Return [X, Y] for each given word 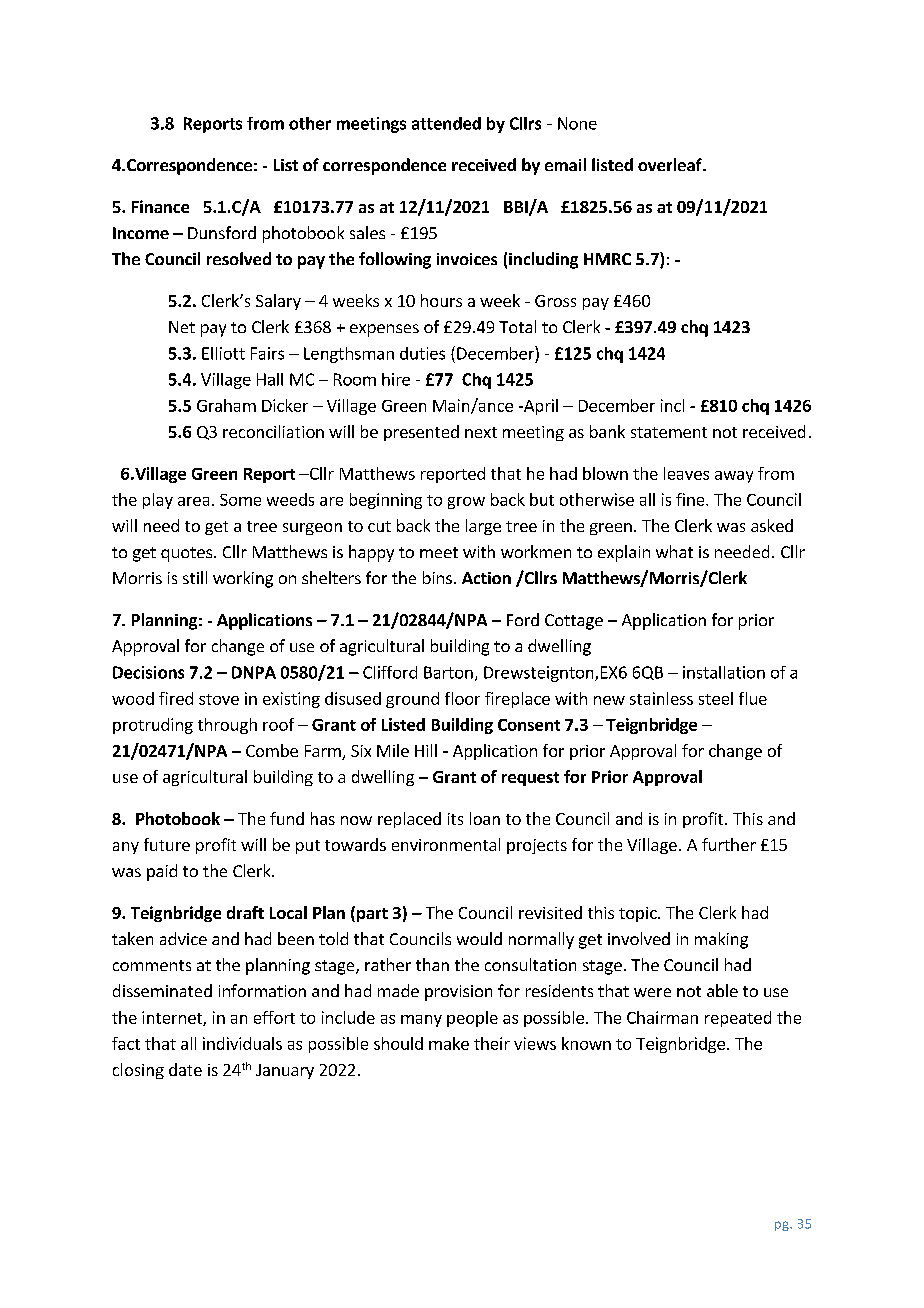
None [577, 123]
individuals [242, 1043]
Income [141, 233]
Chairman [662, 1017]
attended [446, 123]
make [449, 1043]
